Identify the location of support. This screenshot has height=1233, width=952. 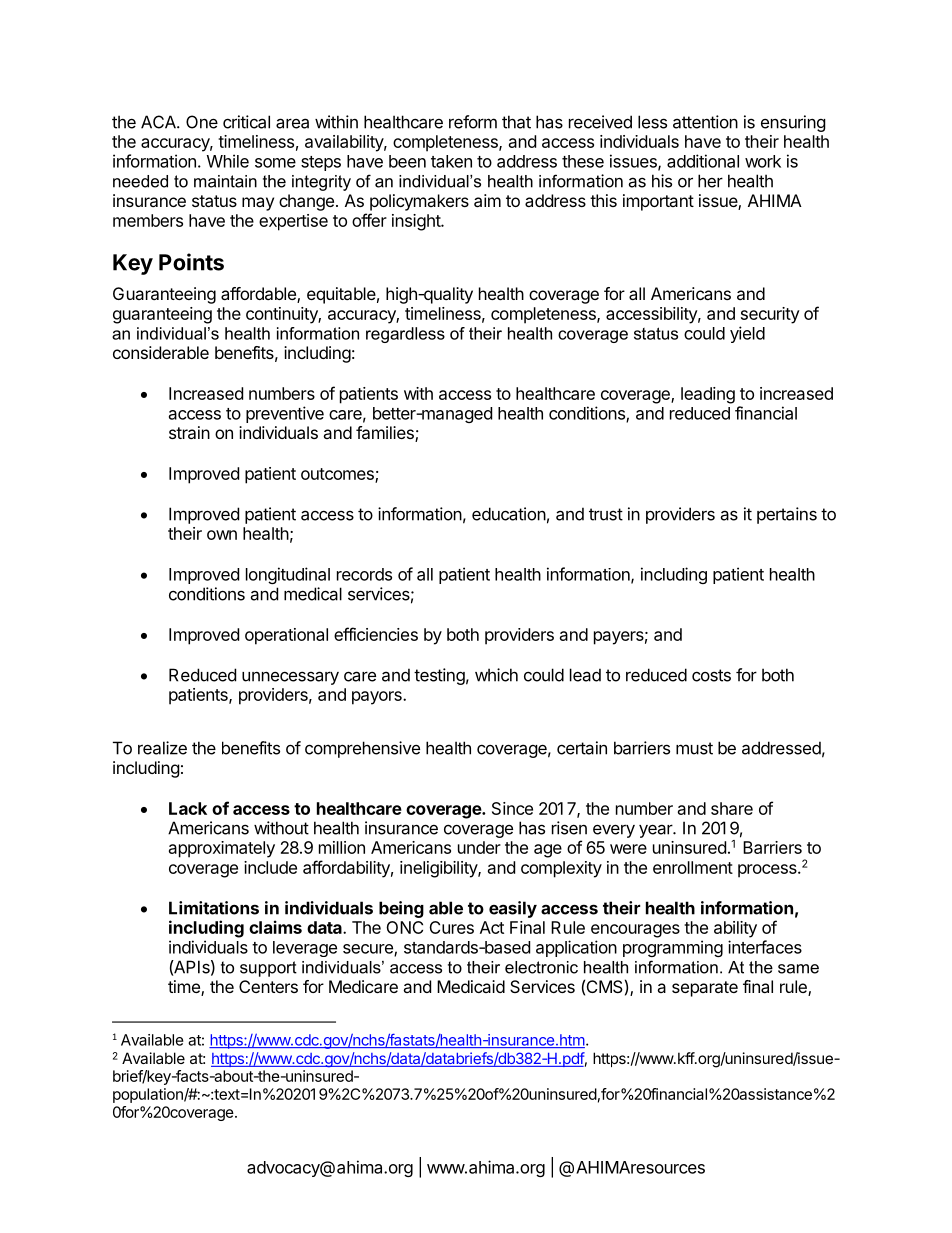
(268, 969).
